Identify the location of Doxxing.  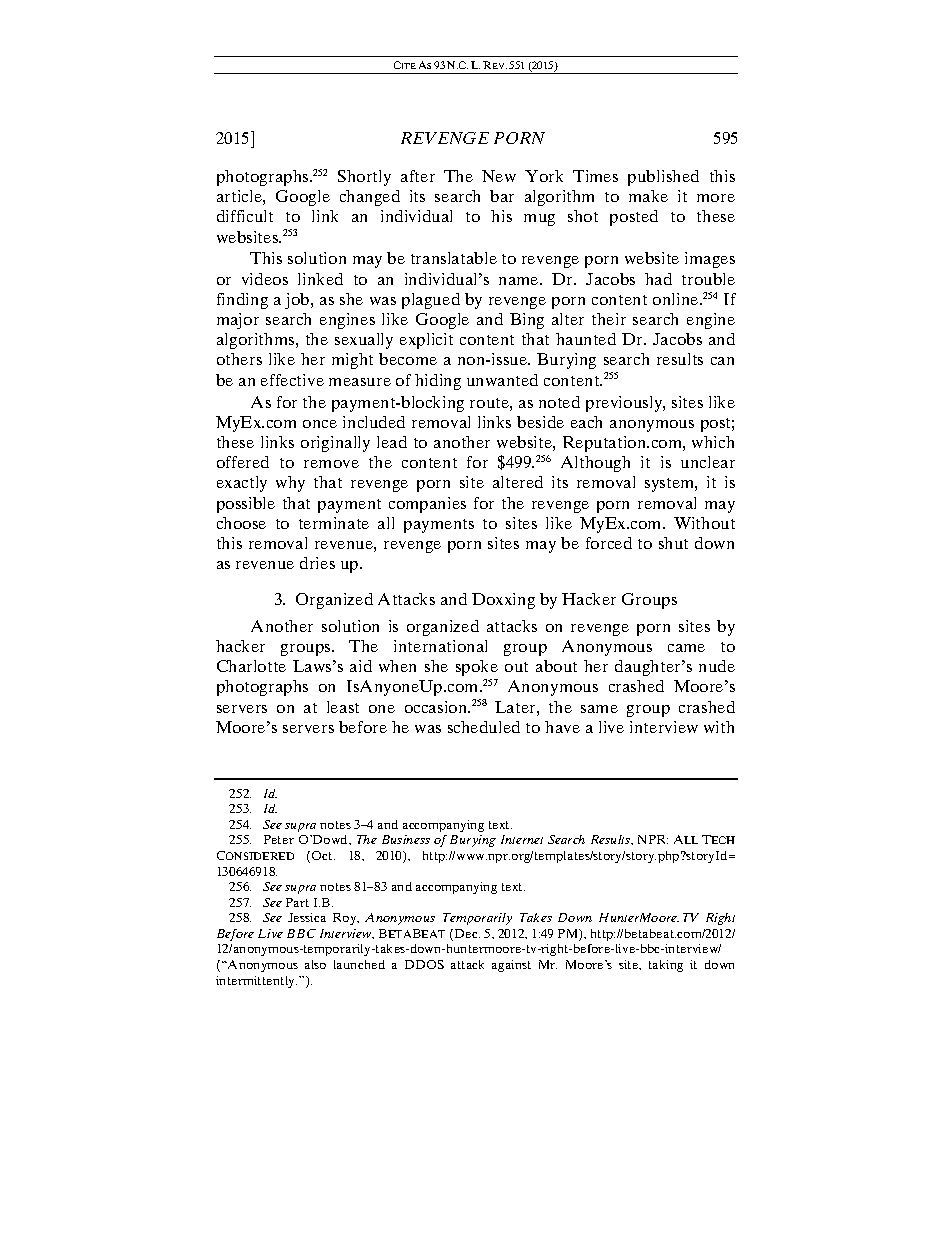
(503, 601).
